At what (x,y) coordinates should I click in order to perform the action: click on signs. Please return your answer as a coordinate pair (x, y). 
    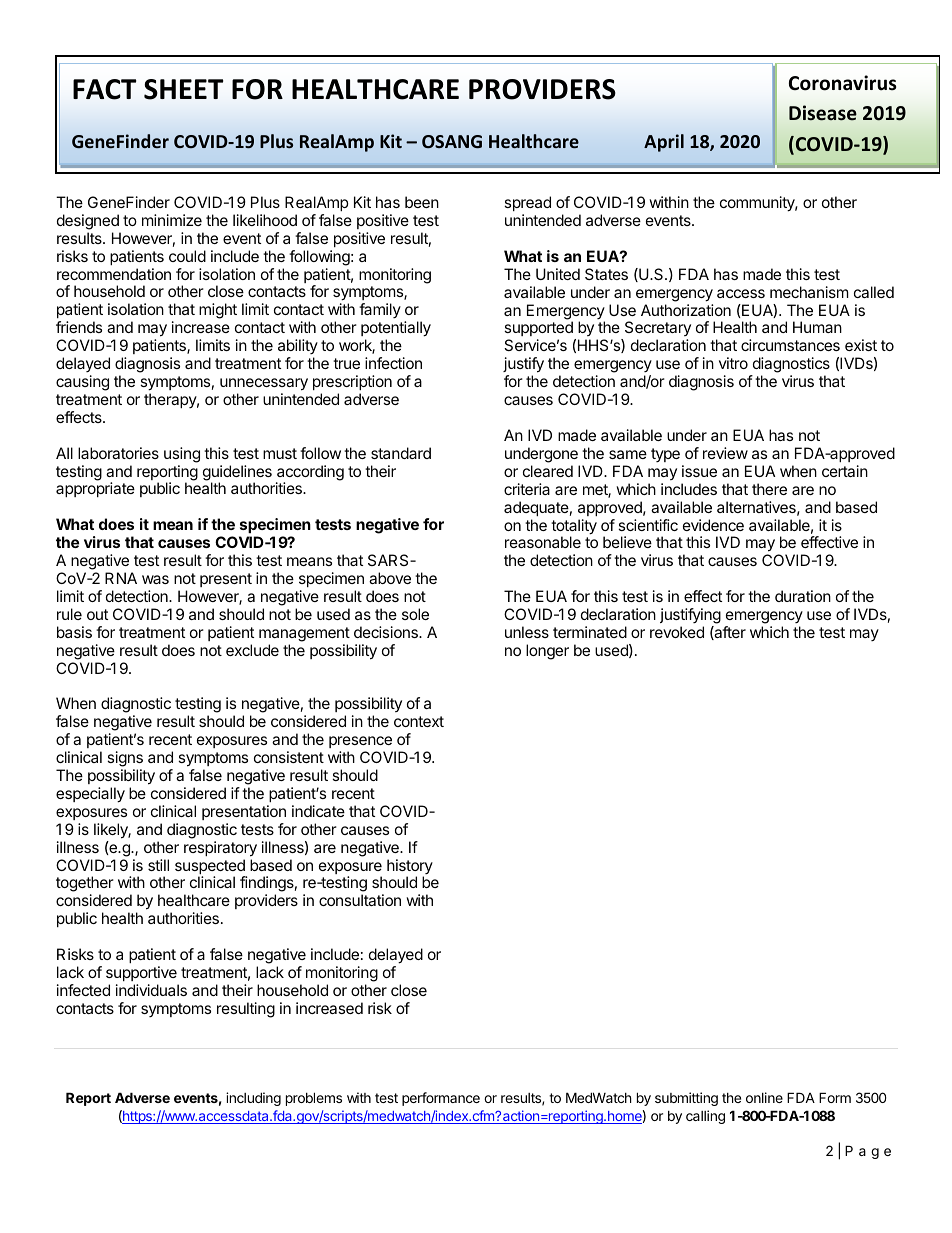
    Looking at the image, I should click on (125, 759).
